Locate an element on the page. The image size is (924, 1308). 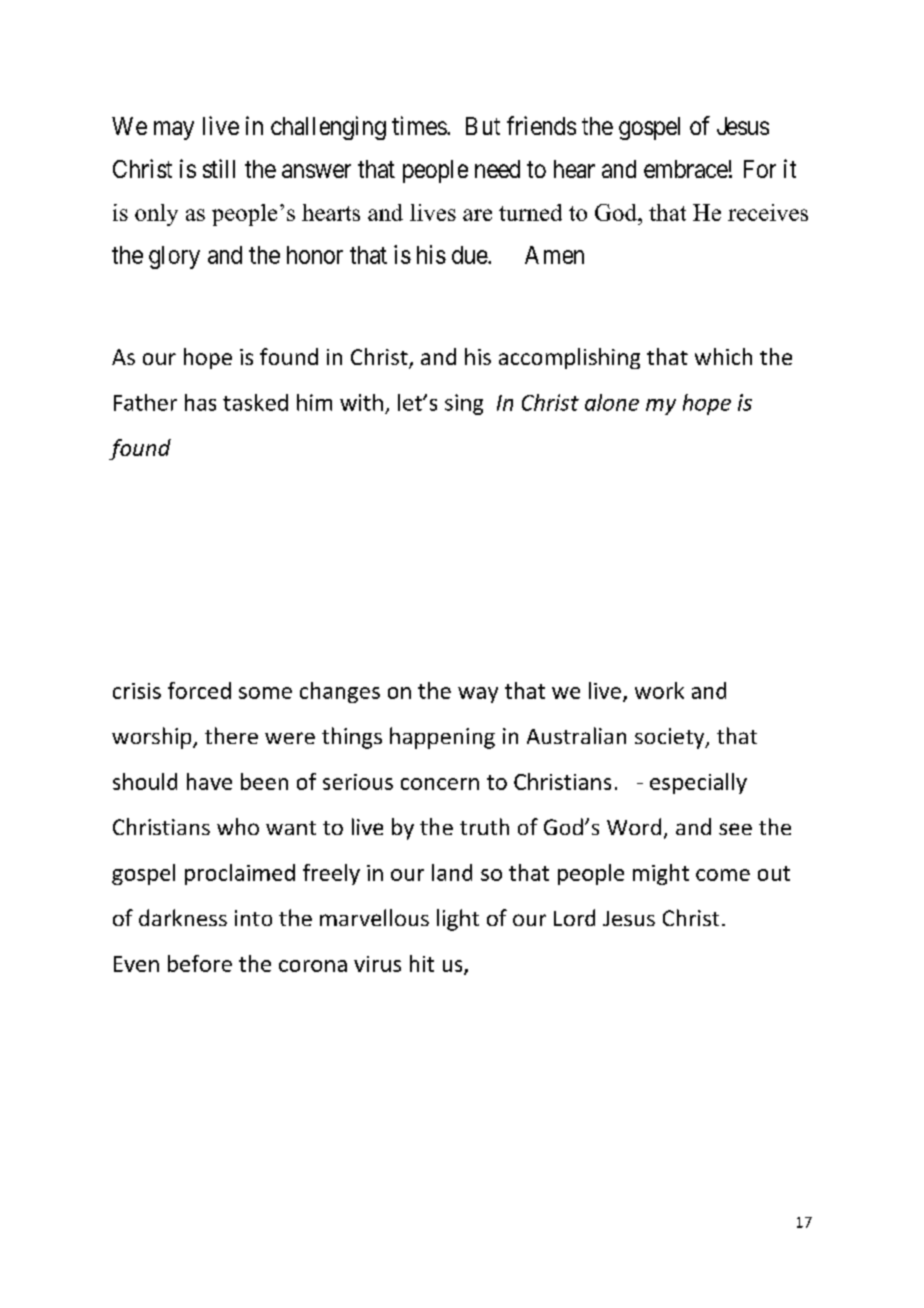
still is located at coordinates (219, 168).
